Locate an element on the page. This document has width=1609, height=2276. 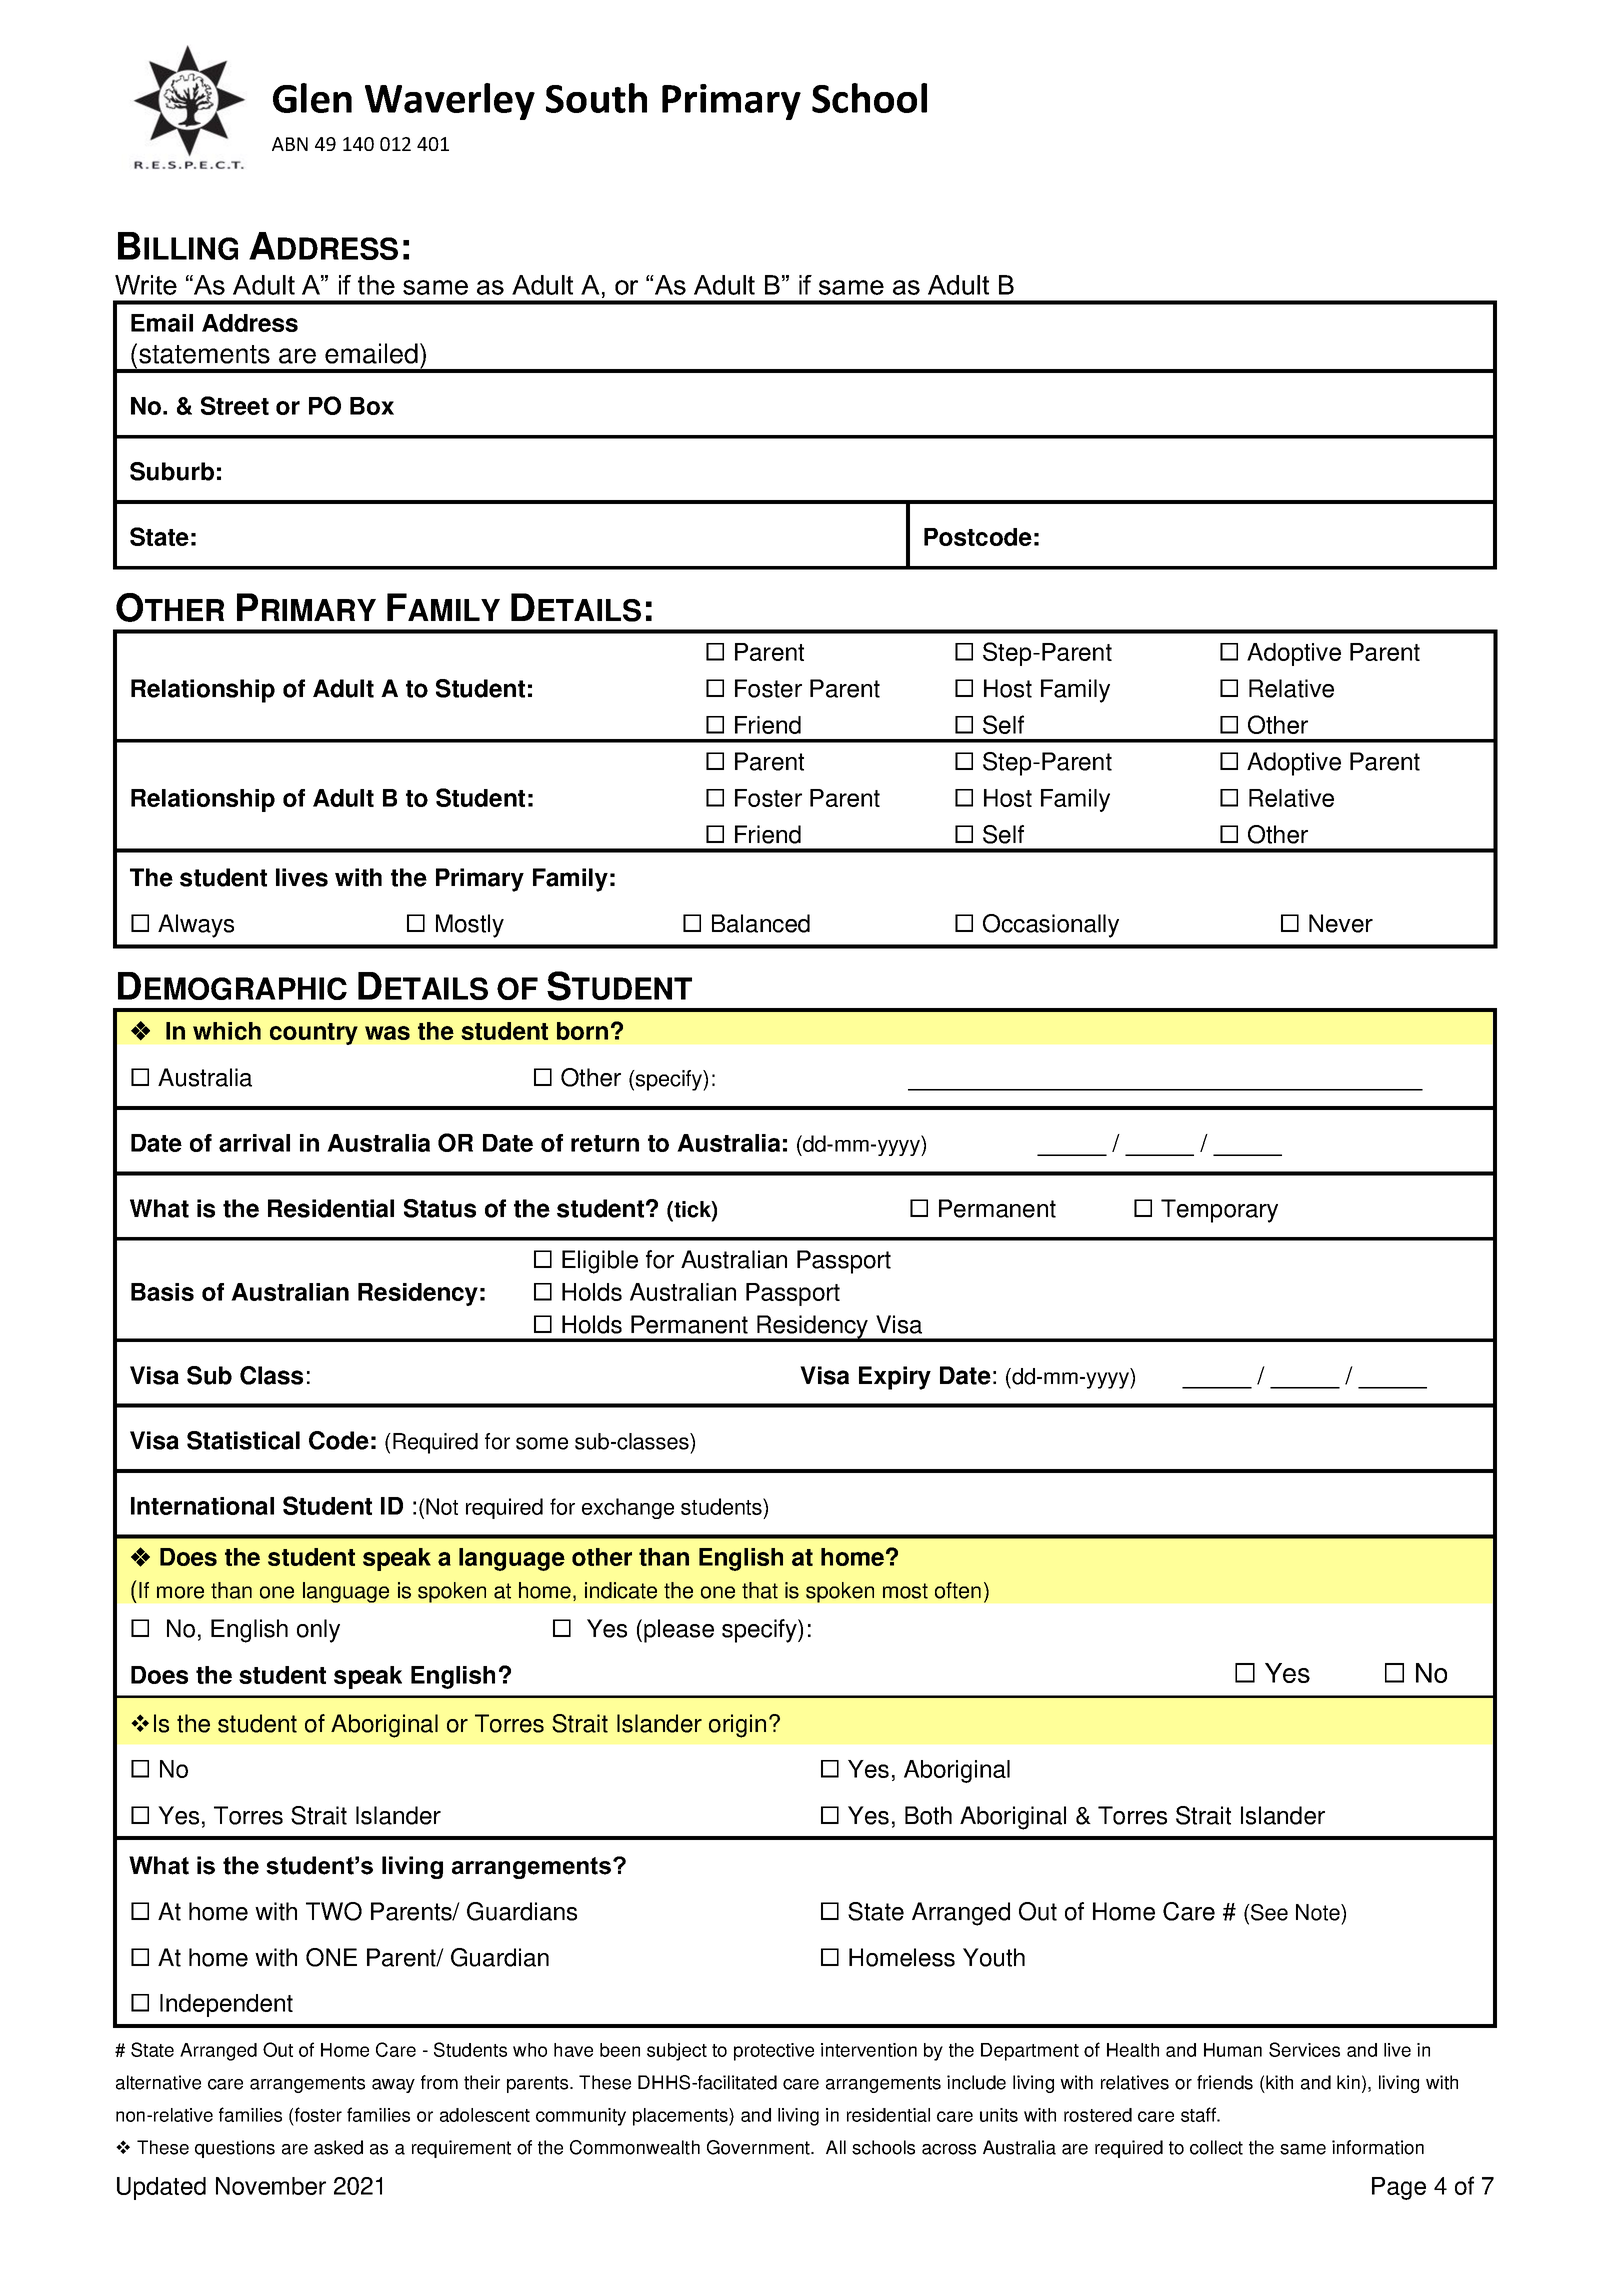
ABN is located at coordinates (290, 144).
